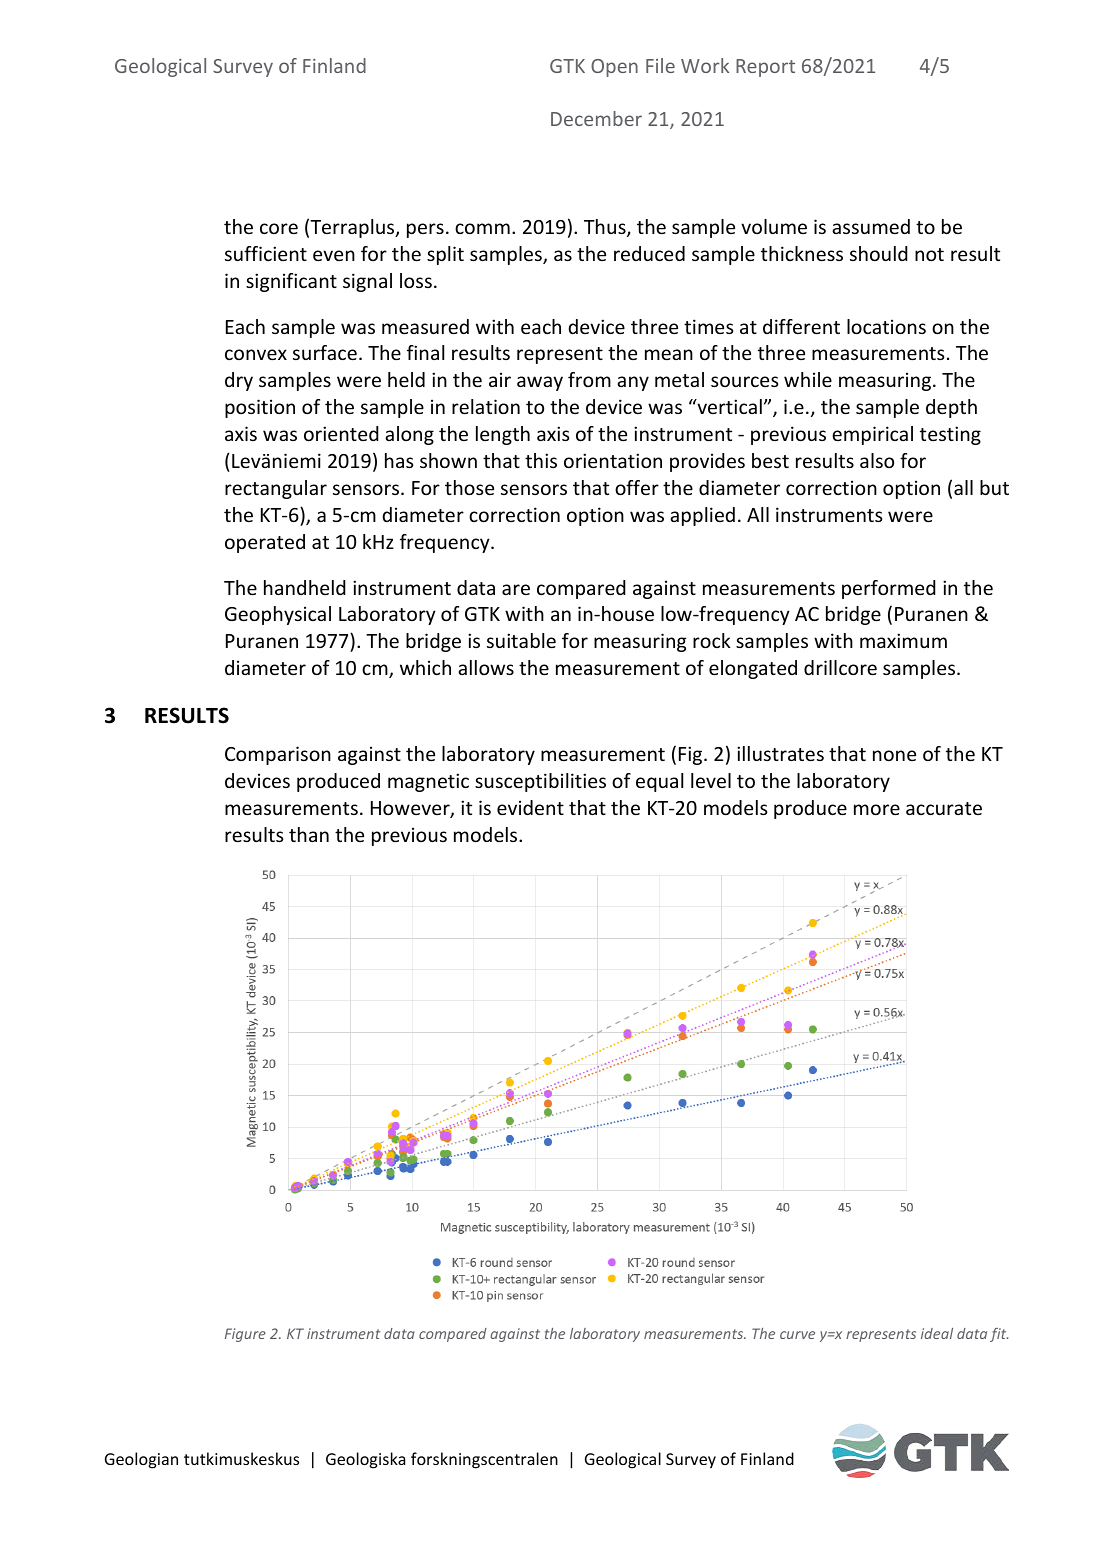  What do you see at coordinates (530, 807) in the page?
I see `evident` at bounding box center [530, 807].
